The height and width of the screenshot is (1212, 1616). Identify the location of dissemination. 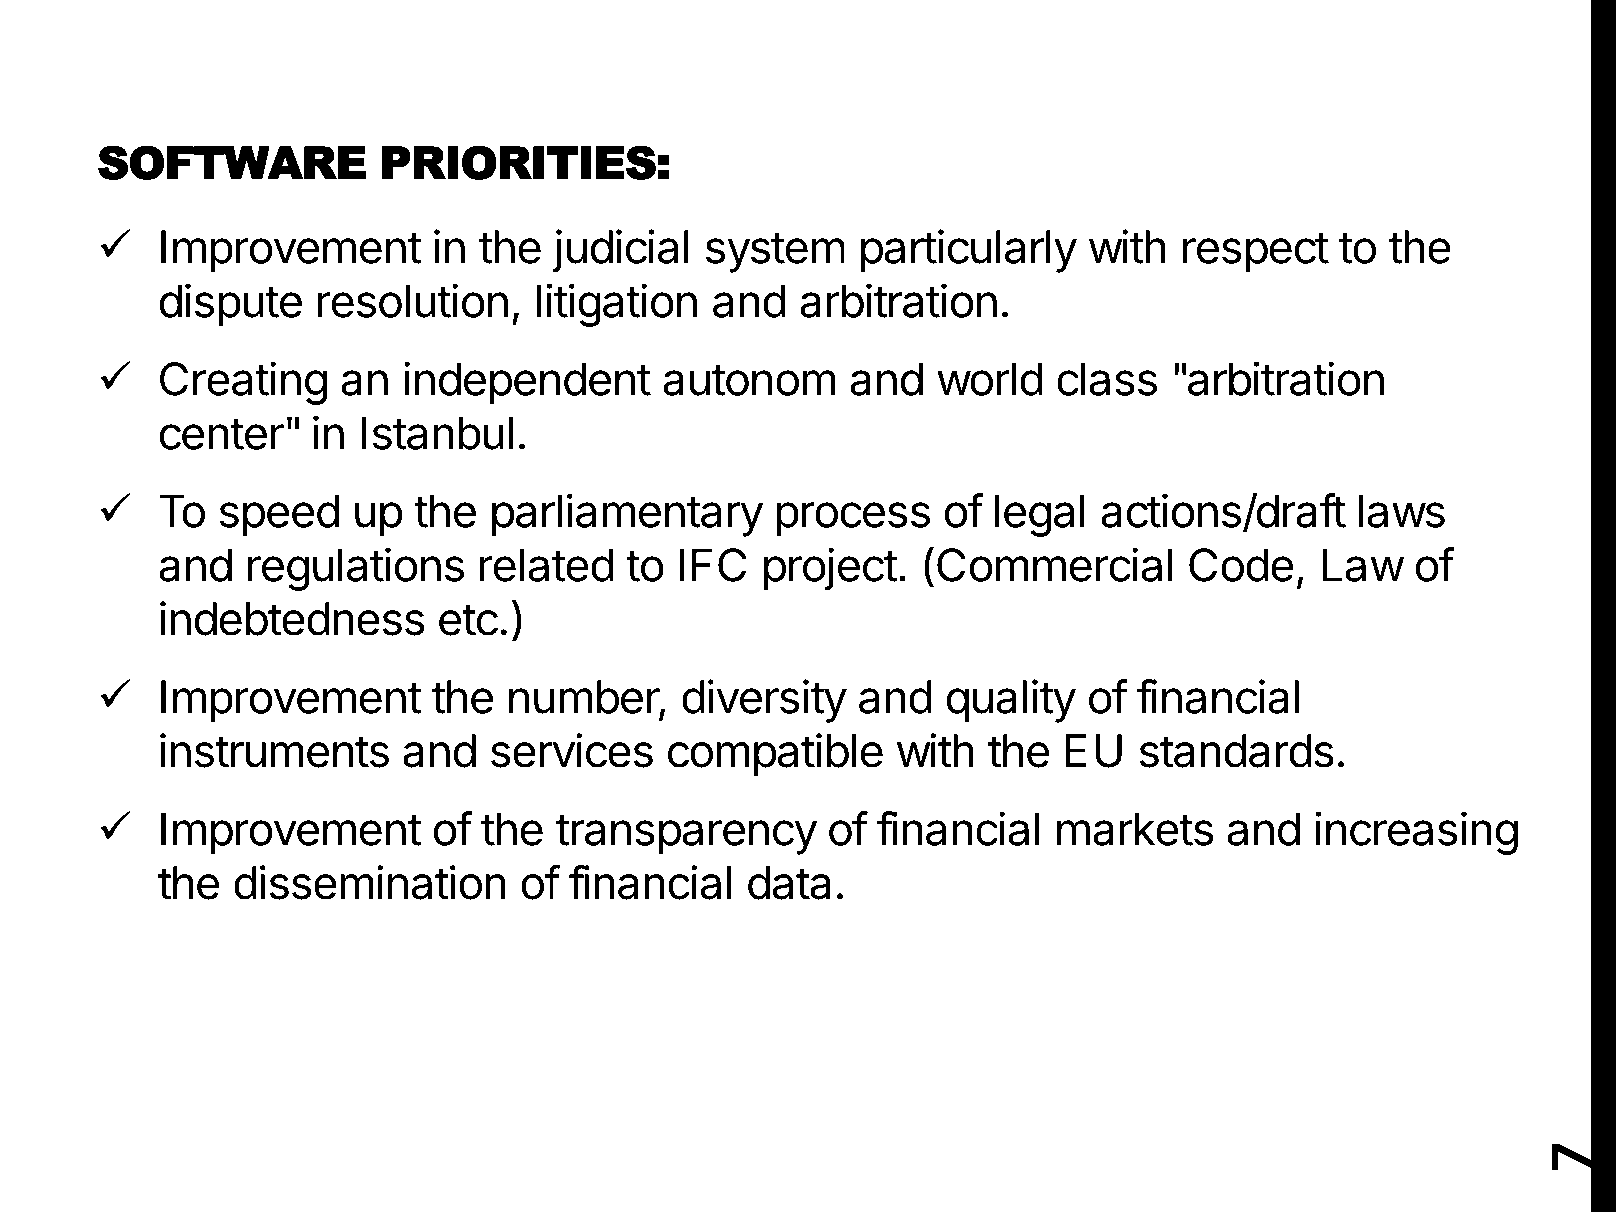
(370, 882).
